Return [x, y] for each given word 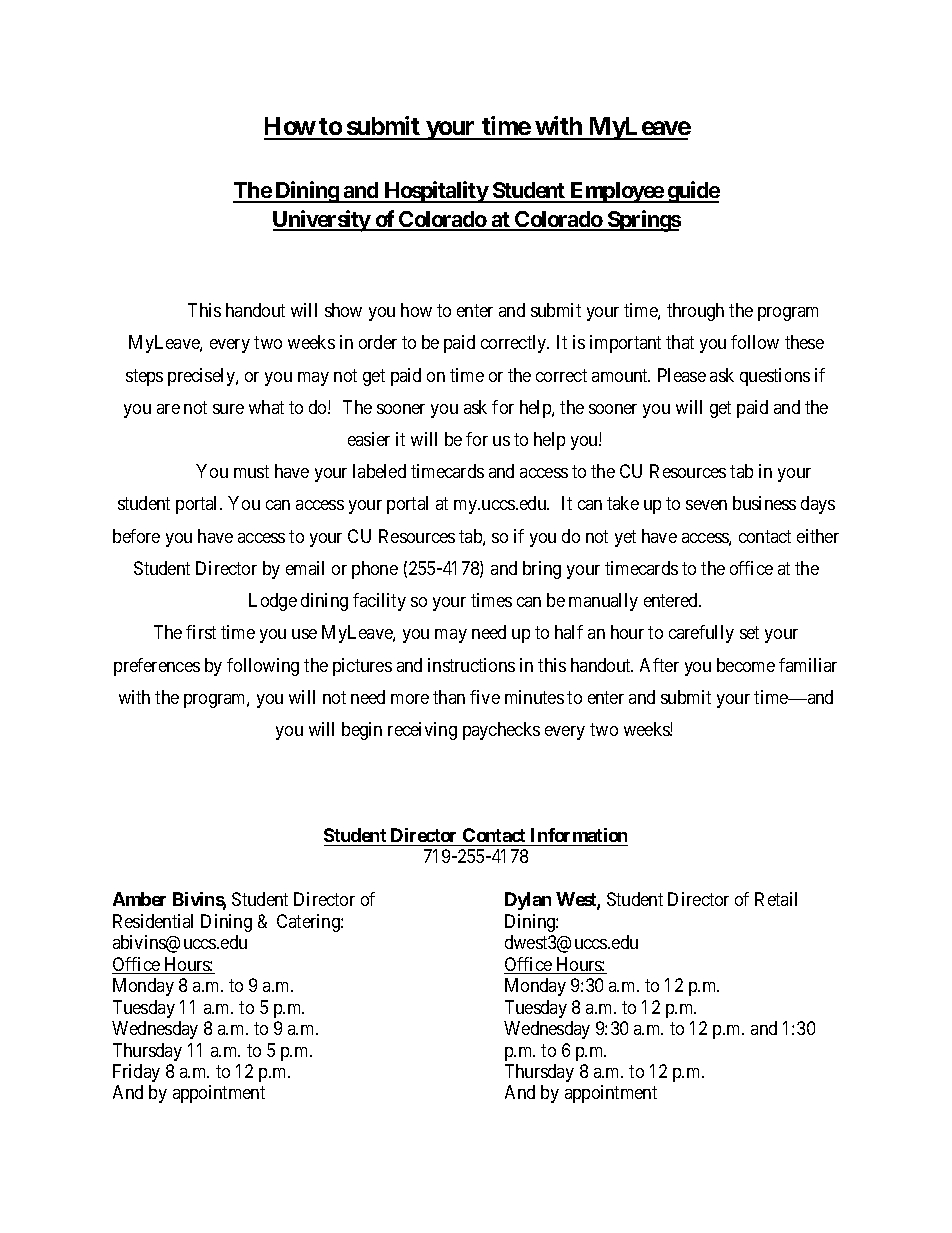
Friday [136, 1073]
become [746, 665]
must [251, 471]
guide [693, 192]
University [322, 221]
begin [362, 731]
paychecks [501, 731]
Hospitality [435, 192]
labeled [379, 471]
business [764, 503]
